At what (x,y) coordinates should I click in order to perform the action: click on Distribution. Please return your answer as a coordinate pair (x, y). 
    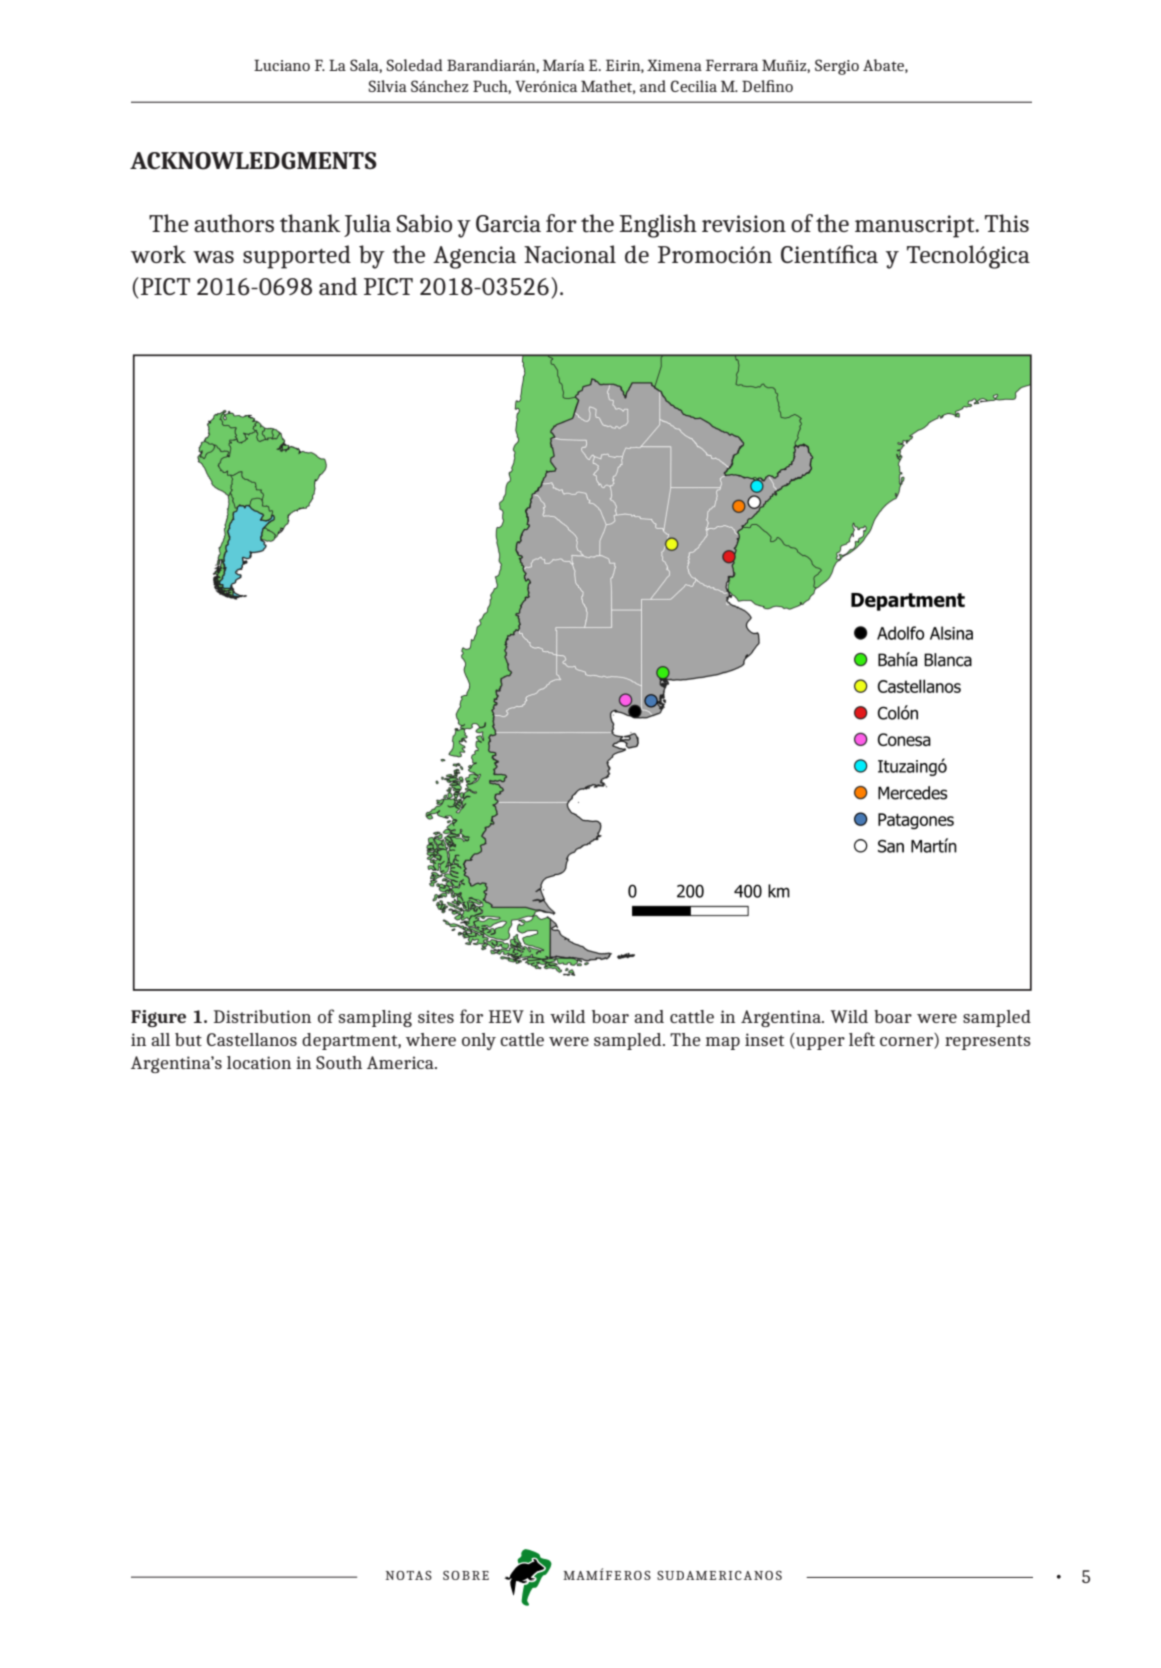
    Looking at the image, I should click on (262, 1016).
